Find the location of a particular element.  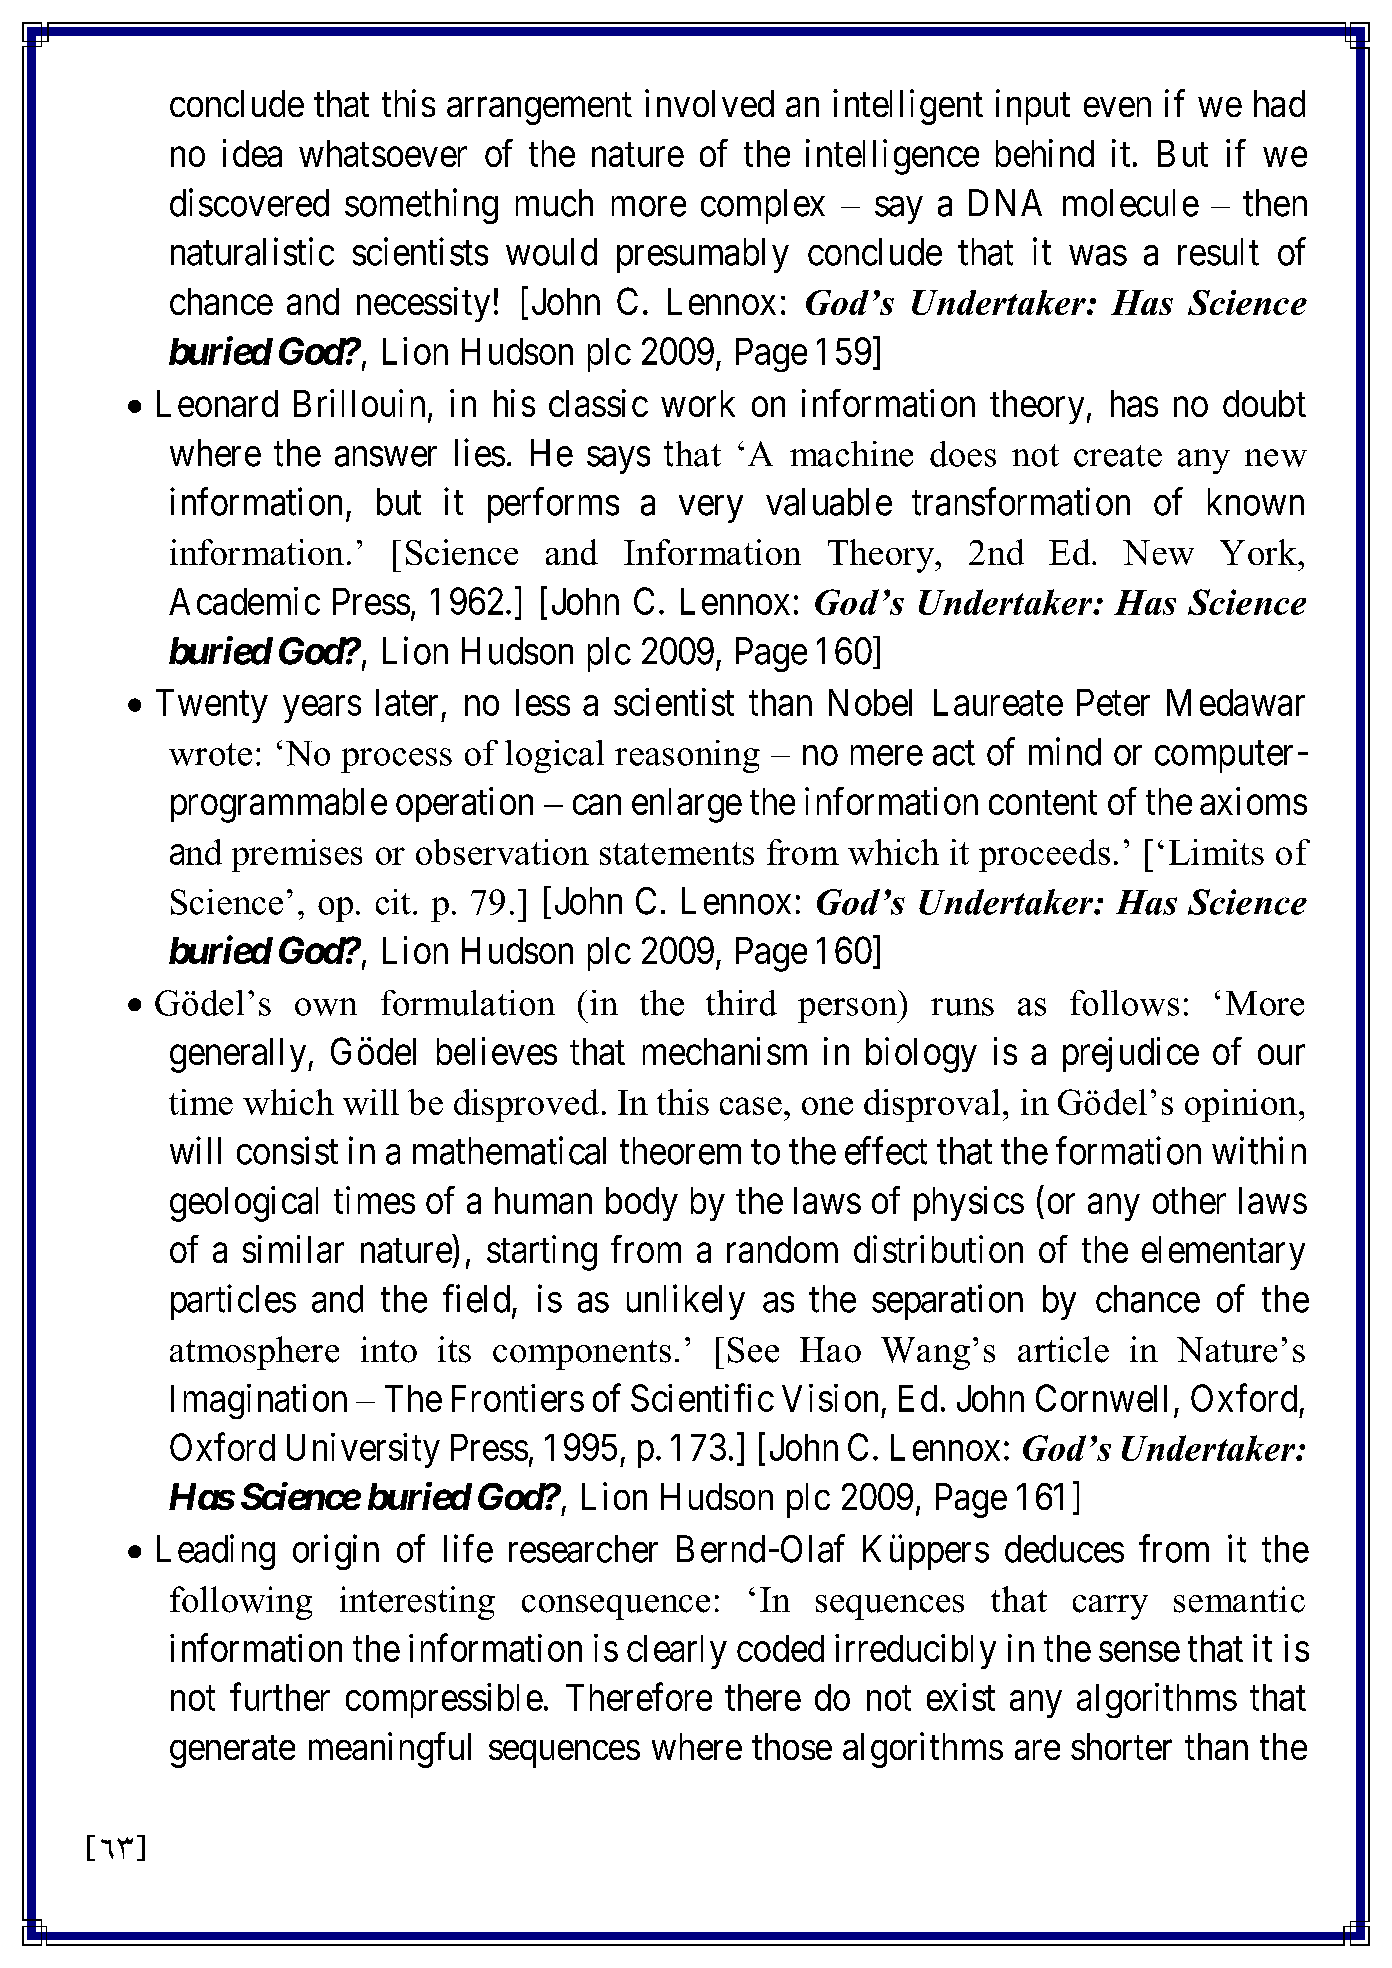

shorter is located at coordinates (1121, 1746).
